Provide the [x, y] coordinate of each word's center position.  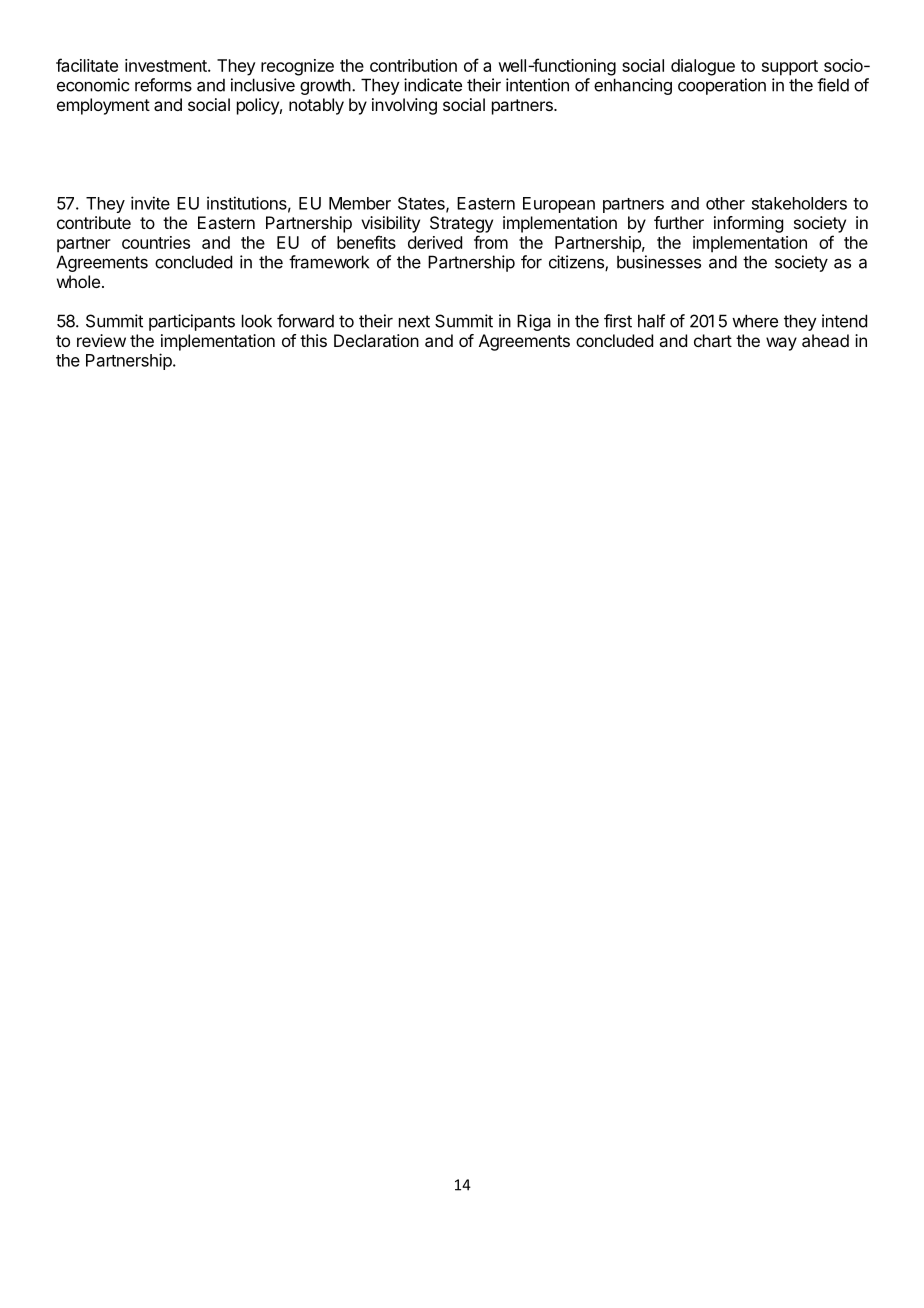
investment [167, 65]
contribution [413, 65]
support [790, 68]
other [725, 203]
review [101, 340]
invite [150, 203]
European [559, 205]
